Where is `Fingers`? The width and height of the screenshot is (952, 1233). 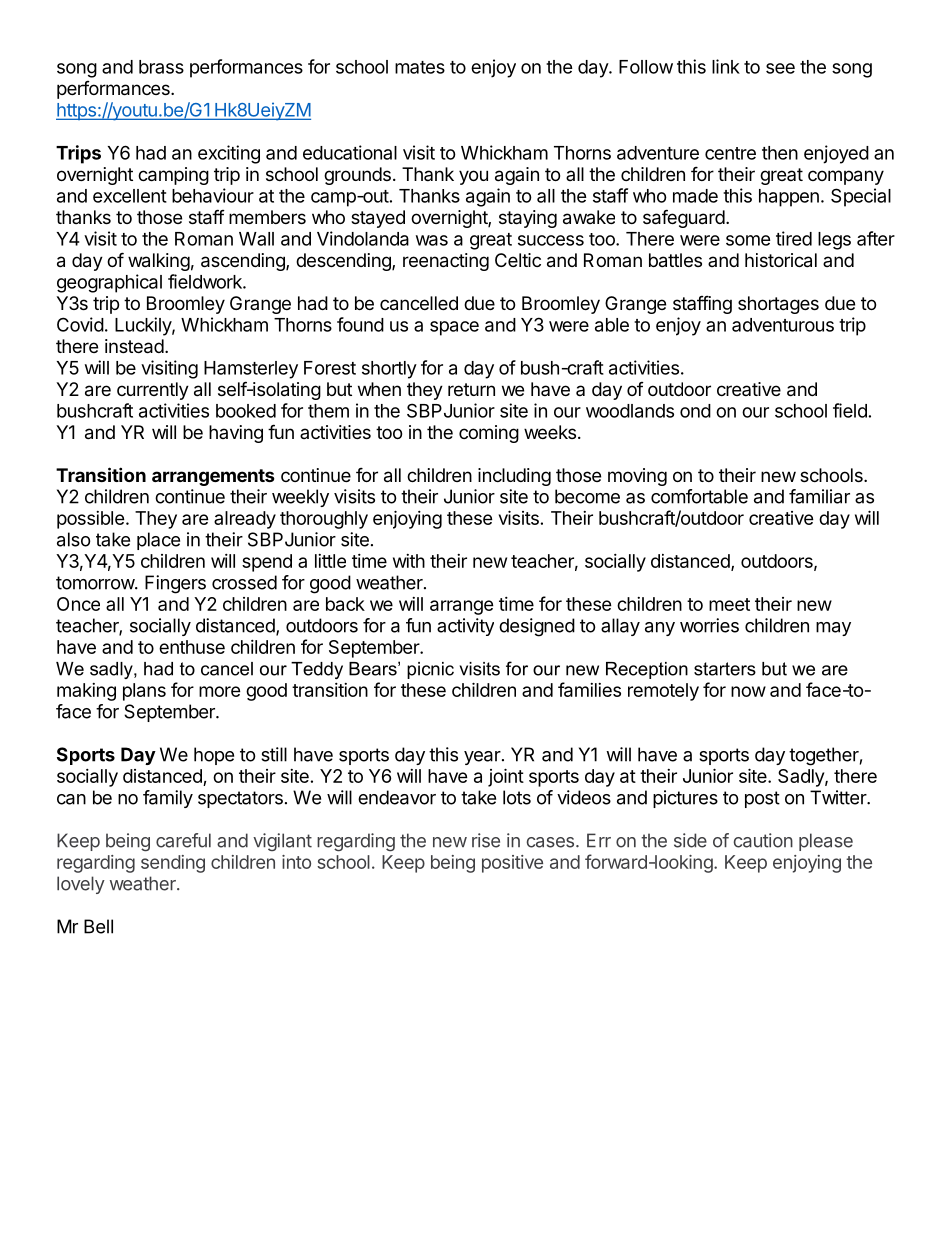
Fingers is located at coordinates (175, 584).
